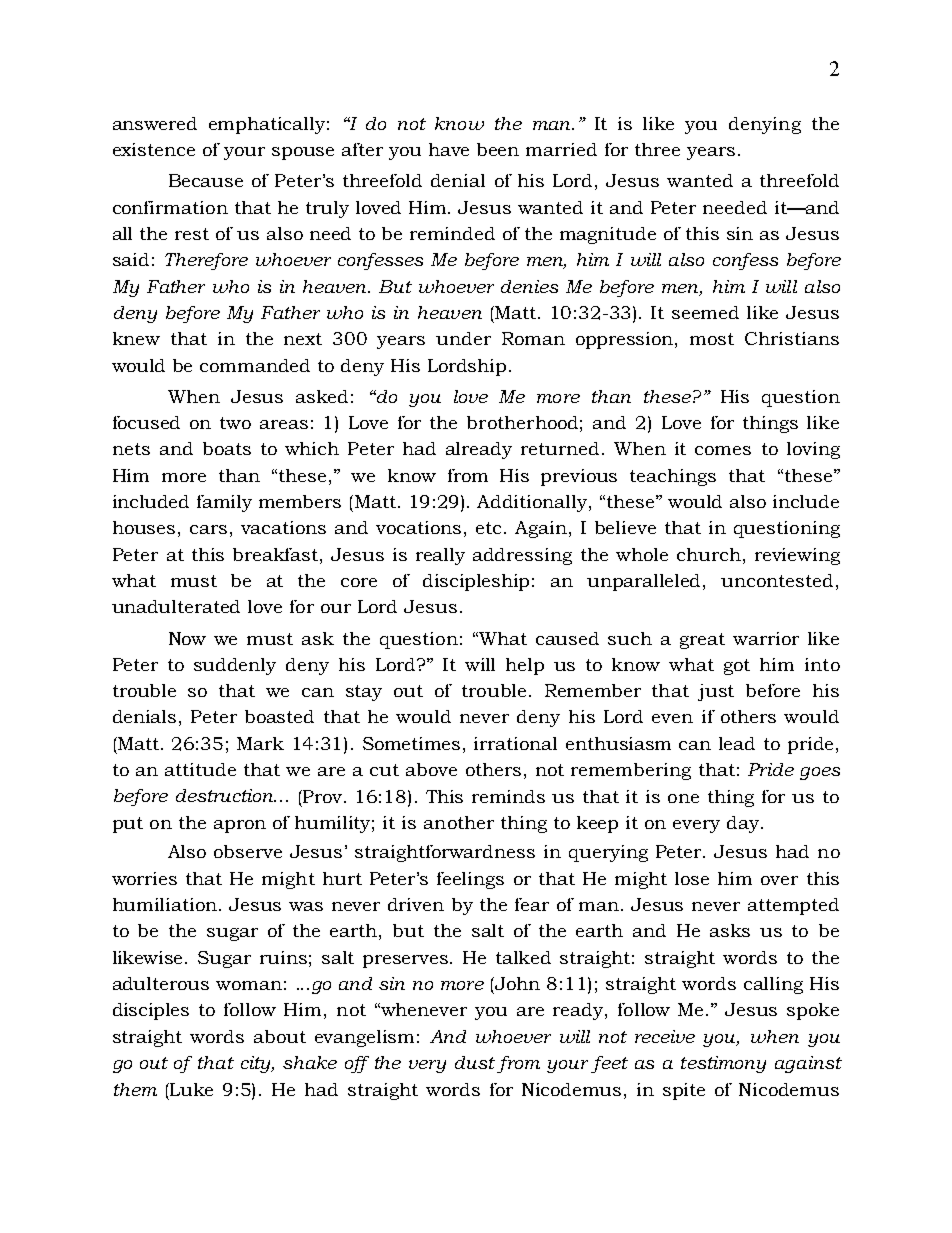 The image size is (952, 1233). I want to click on observe, so click(248, 851).
